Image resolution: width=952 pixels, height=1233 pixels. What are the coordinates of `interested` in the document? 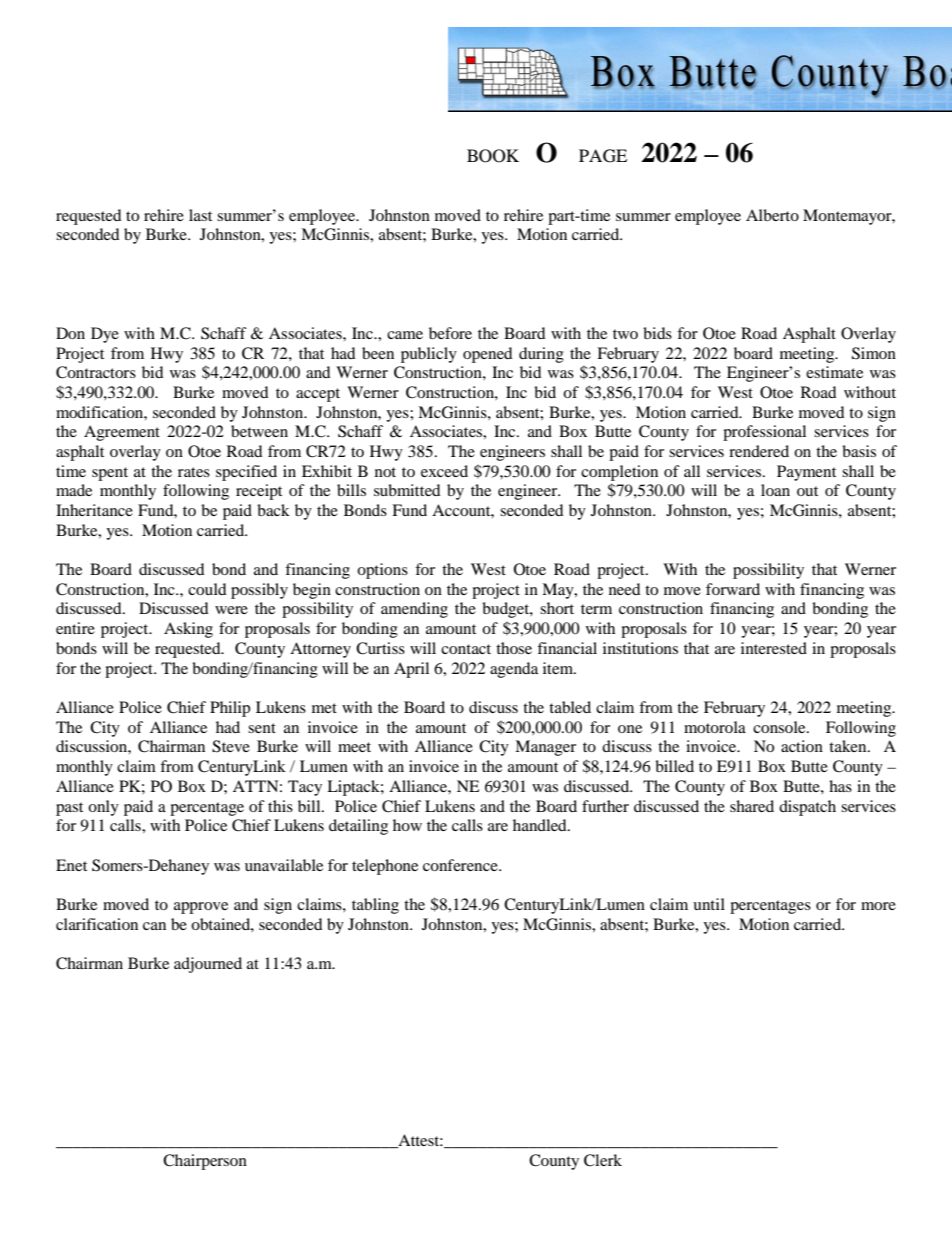 It's located at (774, 648).
